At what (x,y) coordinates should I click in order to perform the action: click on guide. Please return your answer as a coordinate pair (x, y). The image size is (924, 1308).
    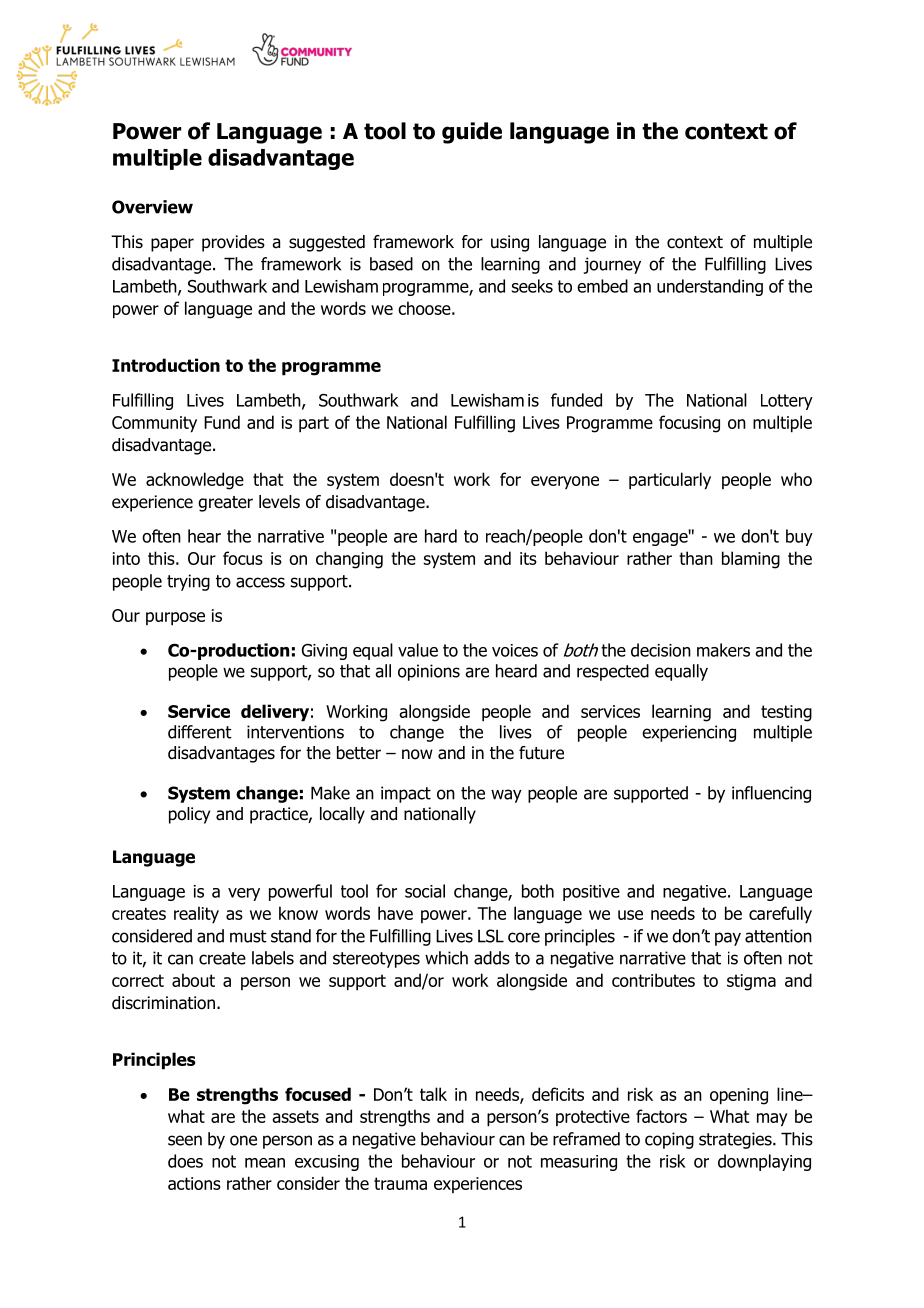
    Looking at the image, I should click on (472, 133).
